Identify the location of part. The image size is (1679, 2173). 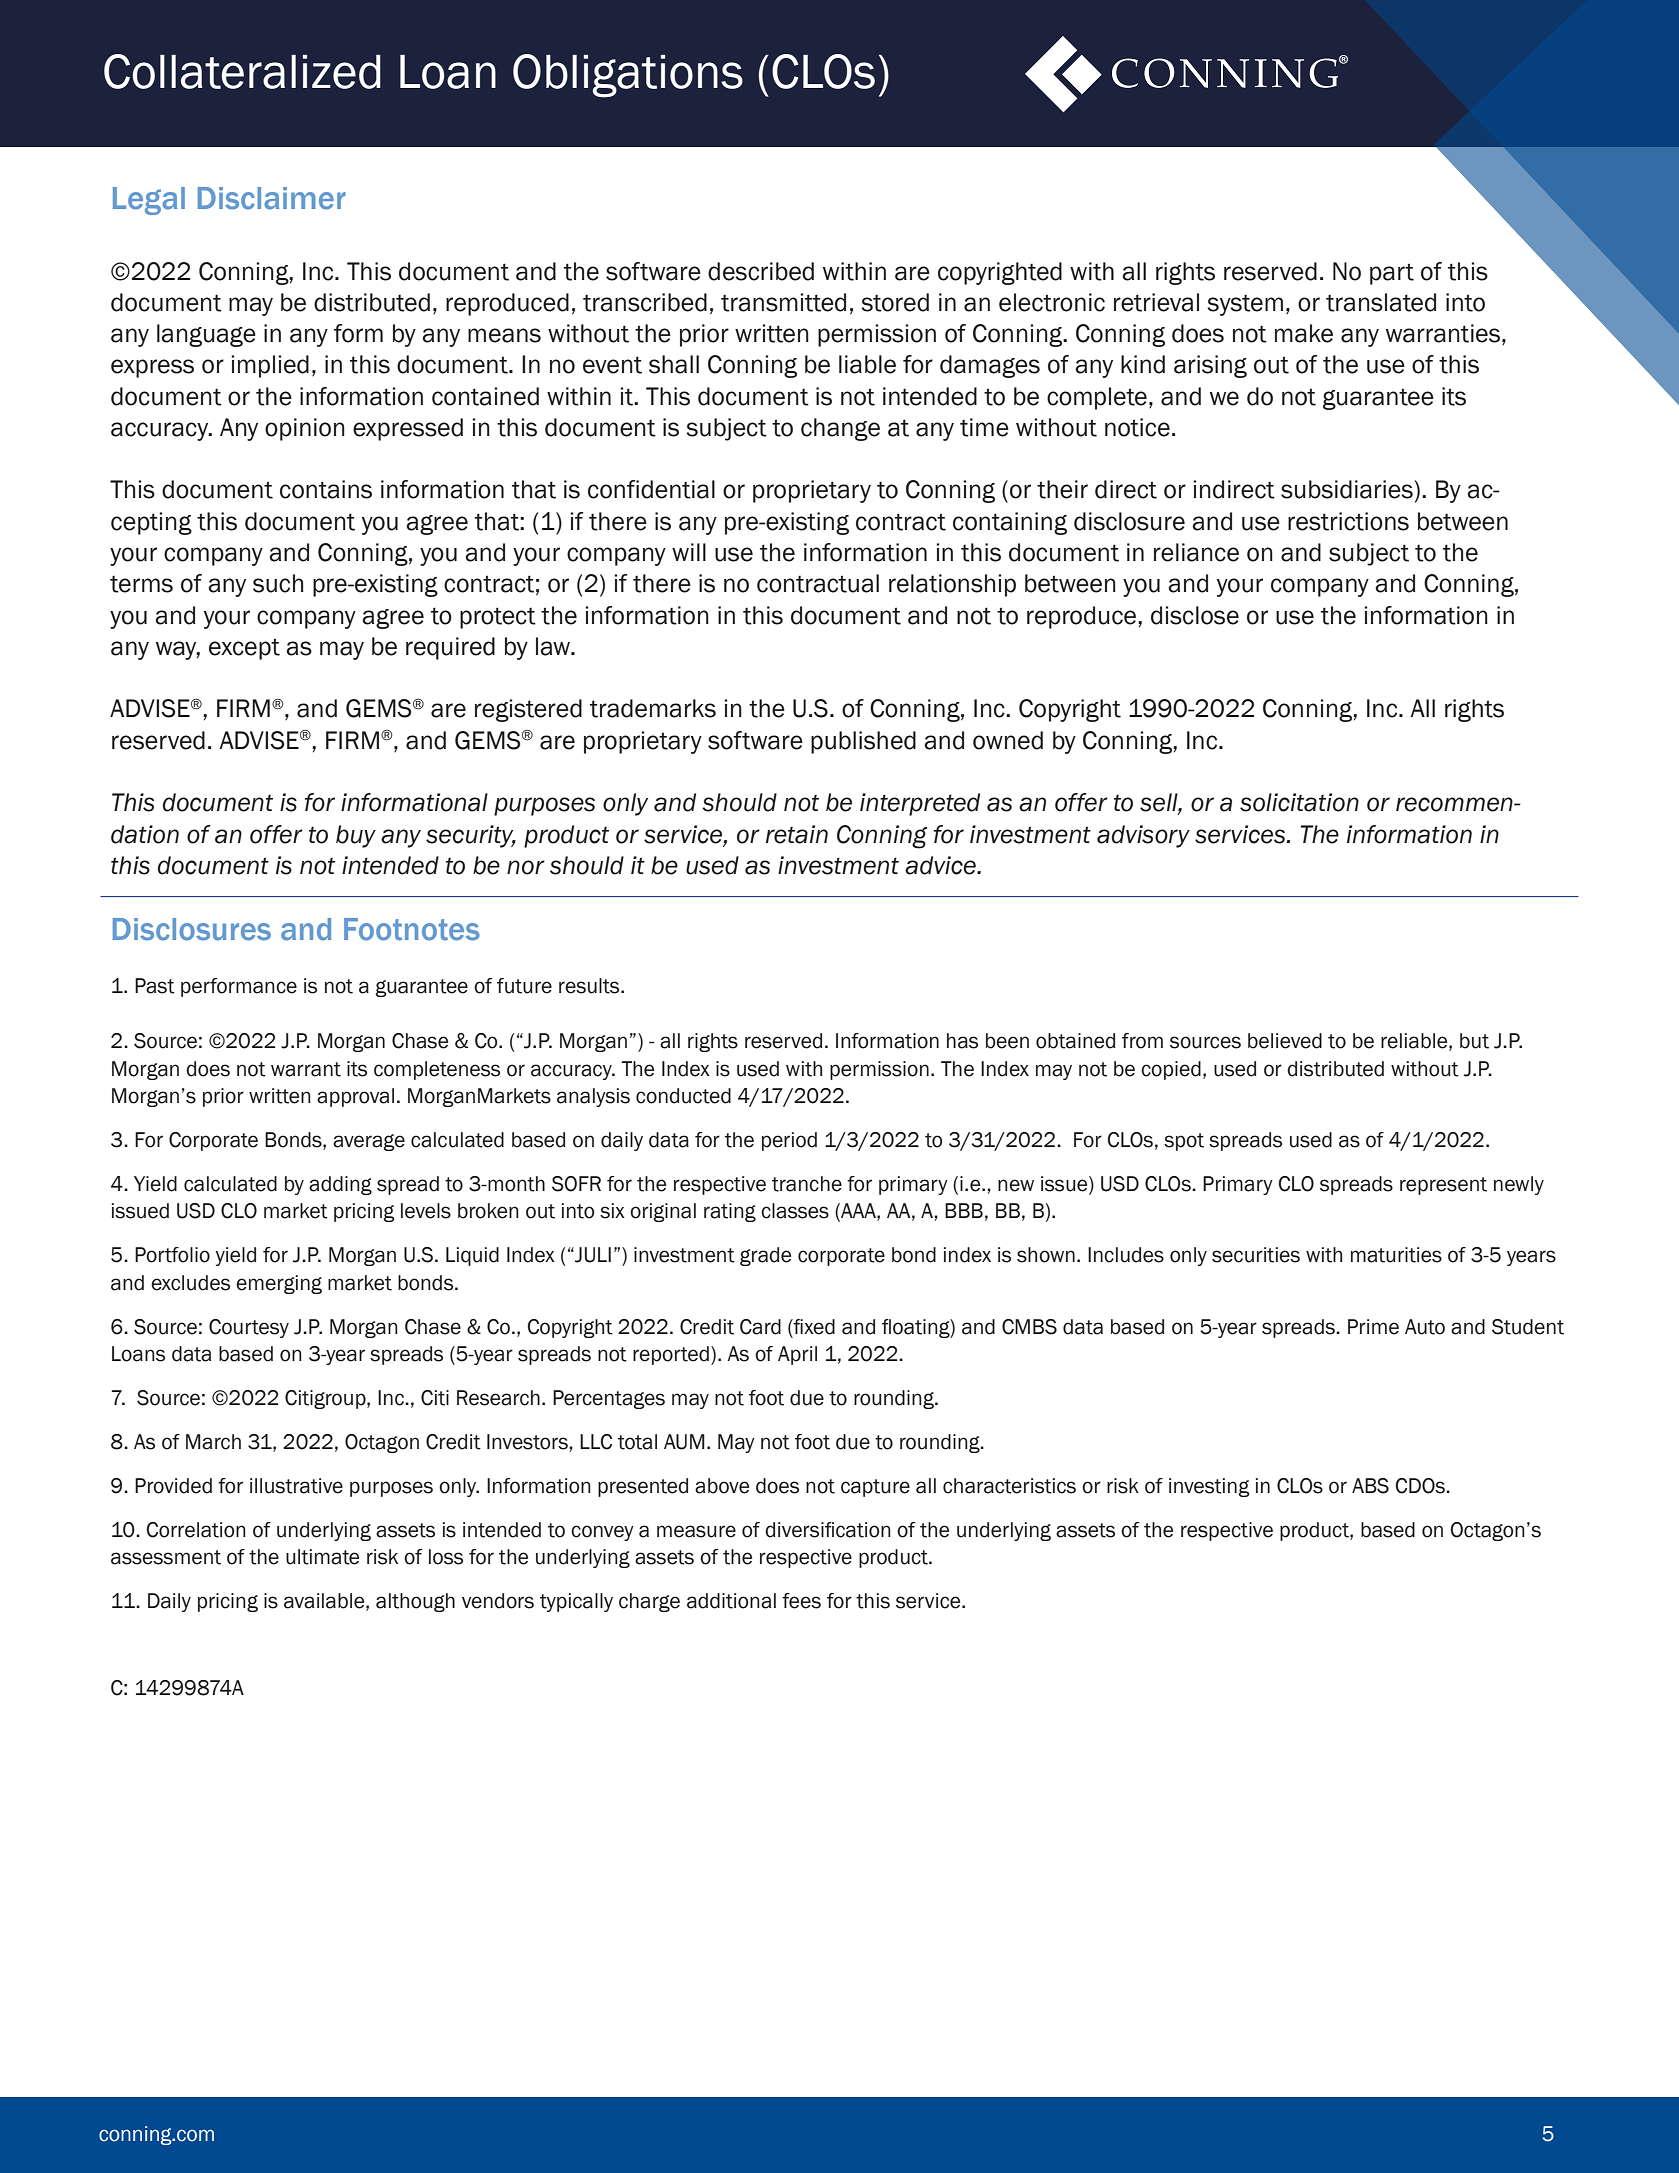
(1392, 274).
